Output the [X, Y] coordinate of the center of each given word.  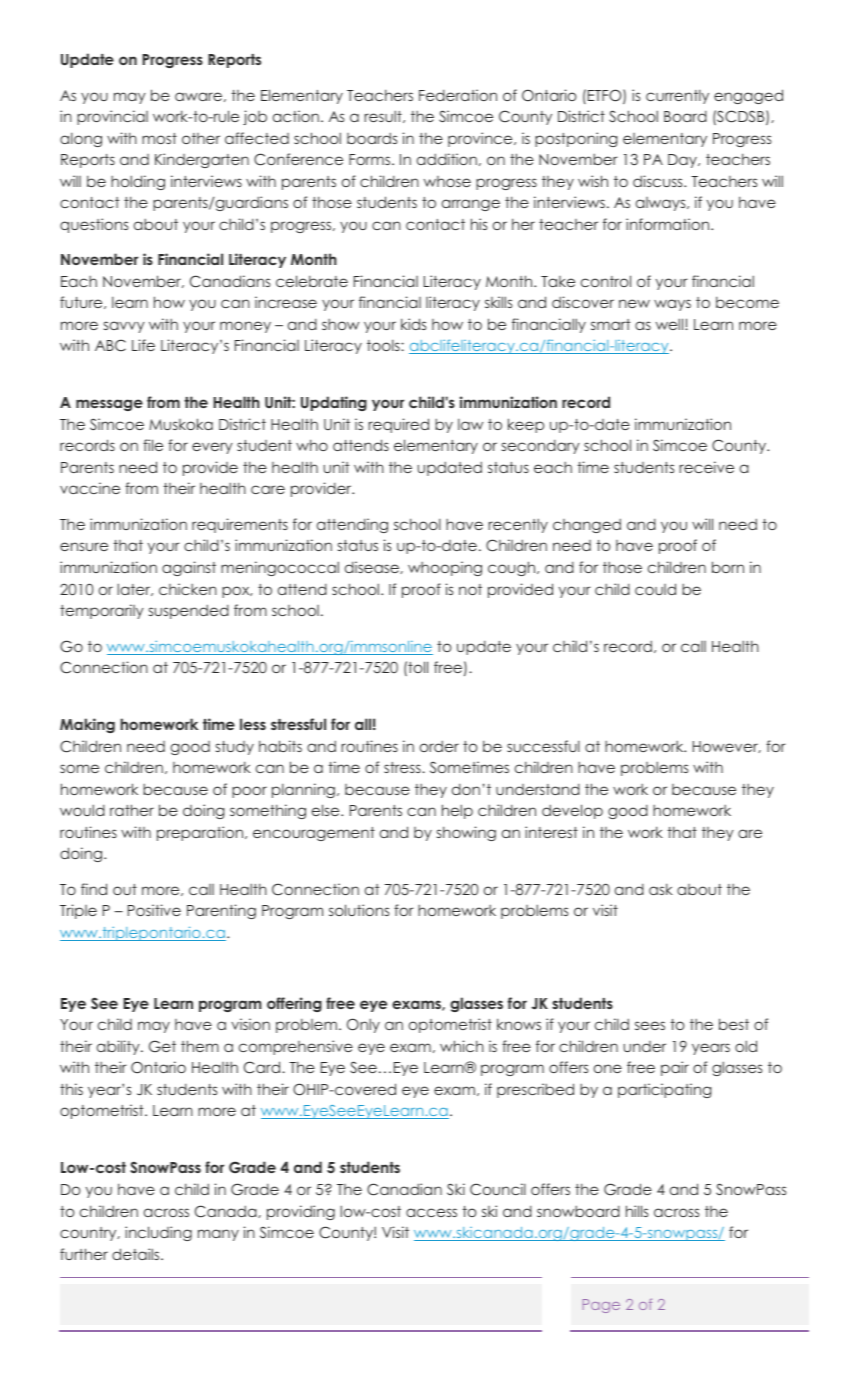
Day [683, 161]
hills [637, 1211]
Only [363, 1025]
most [159, 138]
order [439, 746]
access [431, 1212]
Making [87, 725]
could [655, 589]
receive [706, 467]
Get [162, 1046]
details [137, 1254]
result [384, 116]
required [398, 425]
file [153, 445]
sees [650, 1025]
